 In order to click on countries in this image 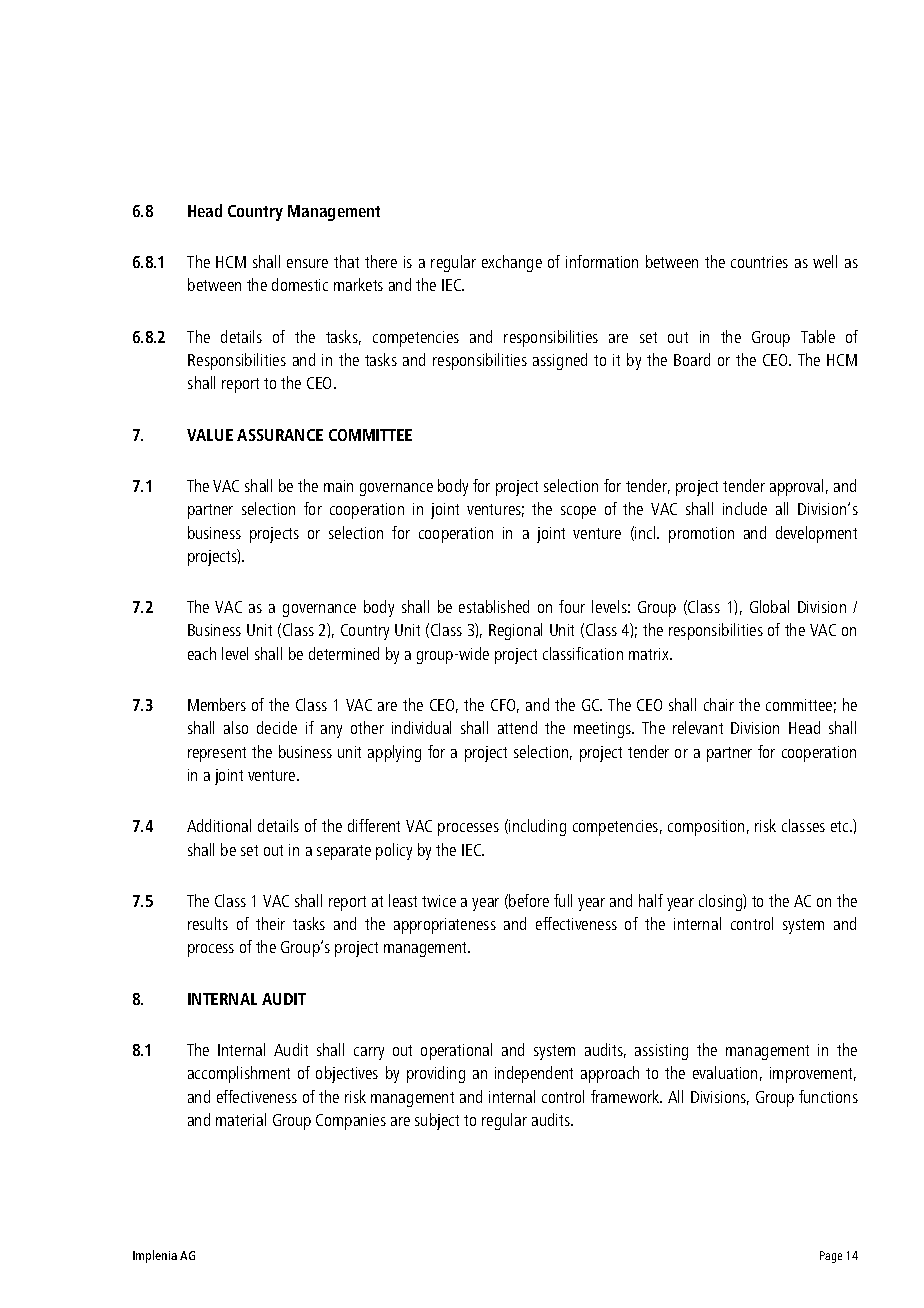, I will do `click(759, 262)`.
